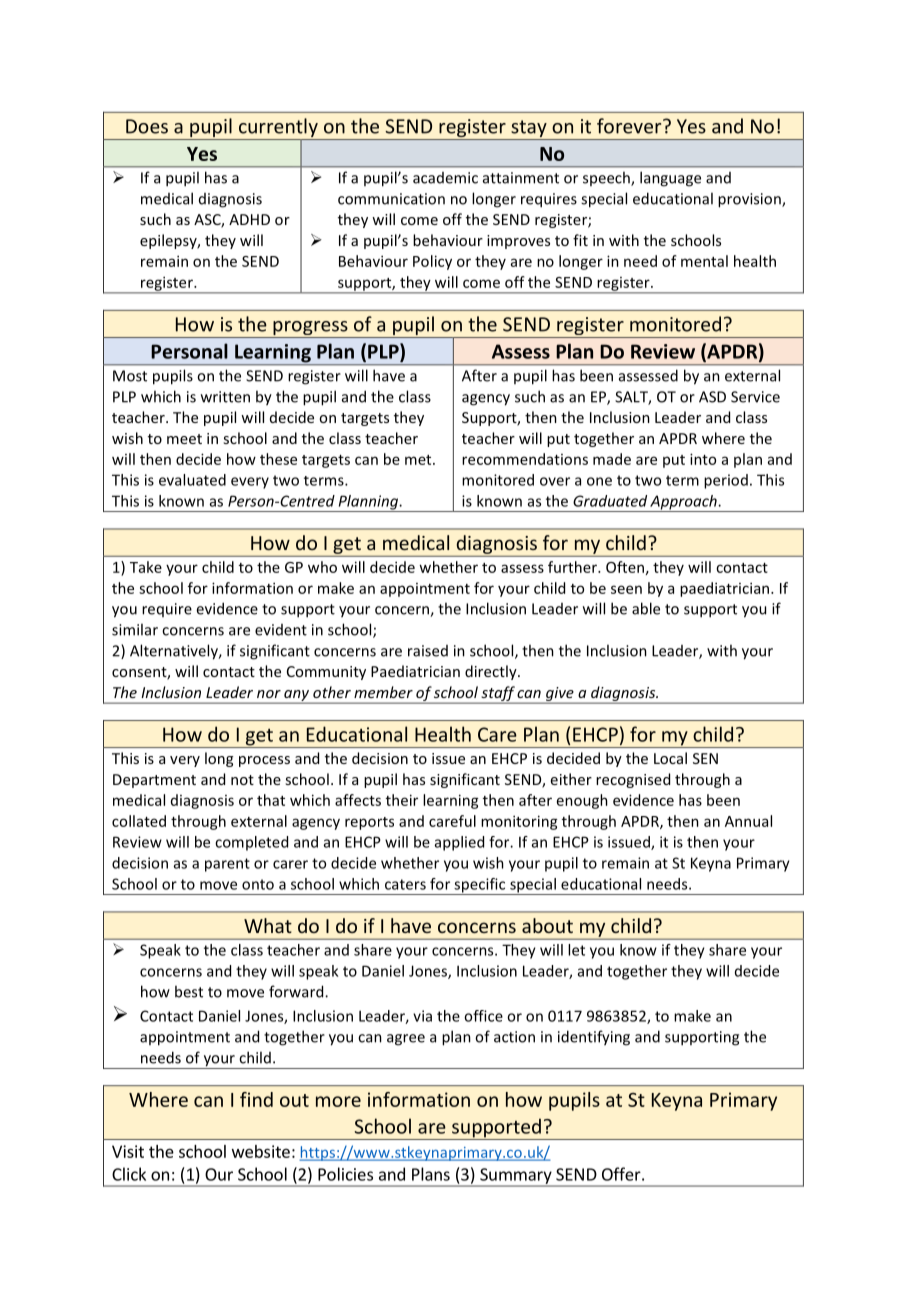  What do you see at coordinates (445, 178) in the page?
I see `academic` at bounding box center [445, 178].
